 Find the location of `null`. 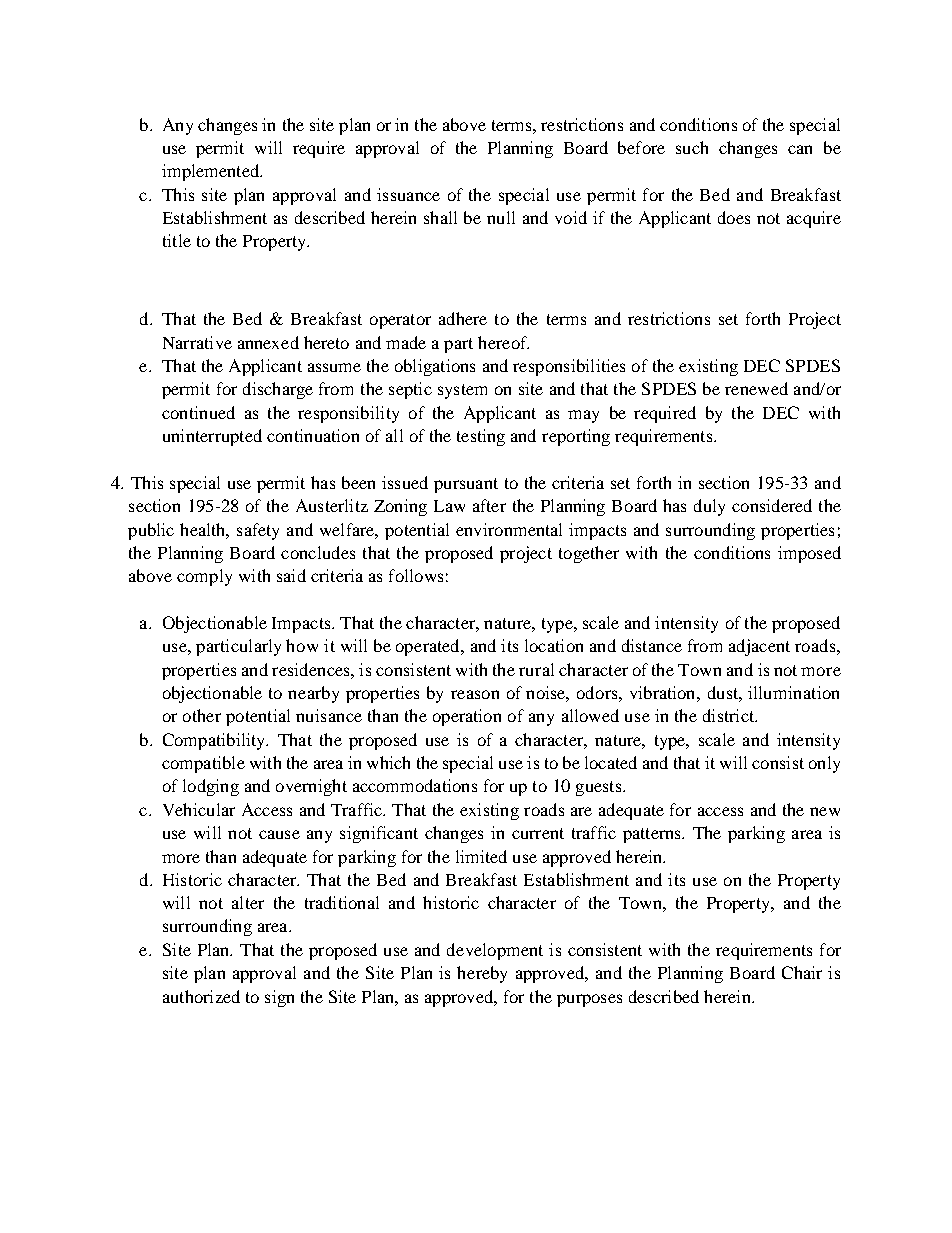

null is located at coordinates (501, 217).
